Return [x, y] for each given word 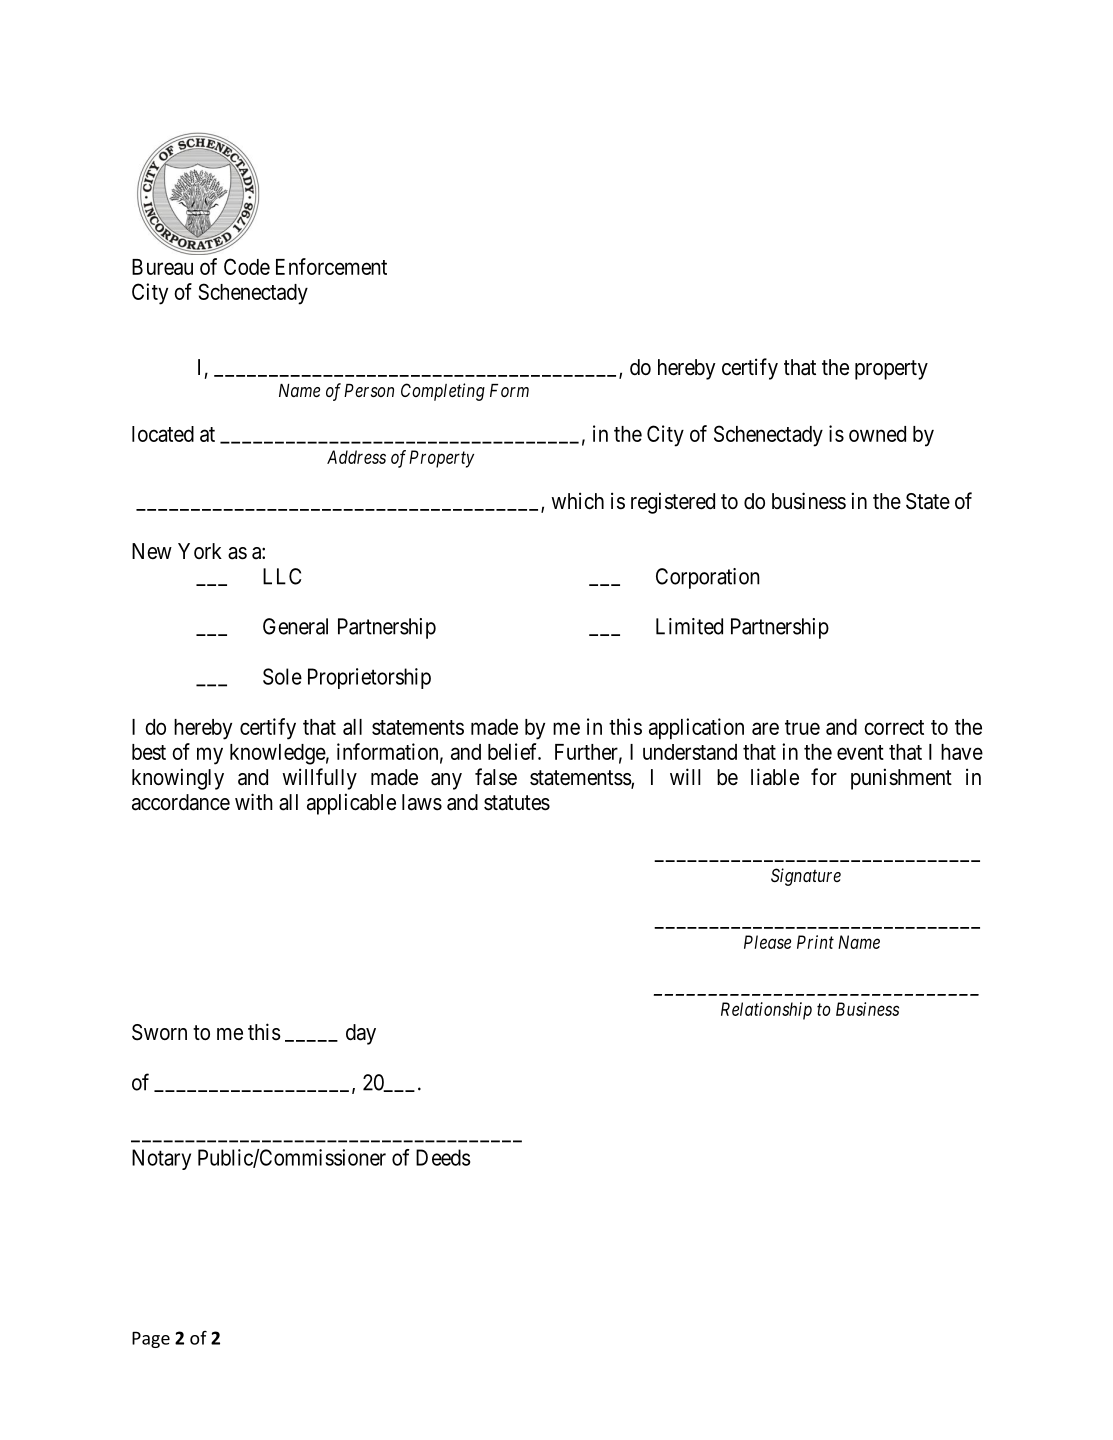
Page [151, 1340]
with [254, 801]
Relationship [766, 1011]
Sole [282, 676]
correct [894, 727]
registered [673, 503]
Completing [443, 392]
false [496, 777]
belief [514, 751]
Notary [161, 1159]
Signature [806, 877]
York [200, 551]
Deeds [443, 1157]
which [577, 501]
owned [877, 434]
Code [247, 266]
